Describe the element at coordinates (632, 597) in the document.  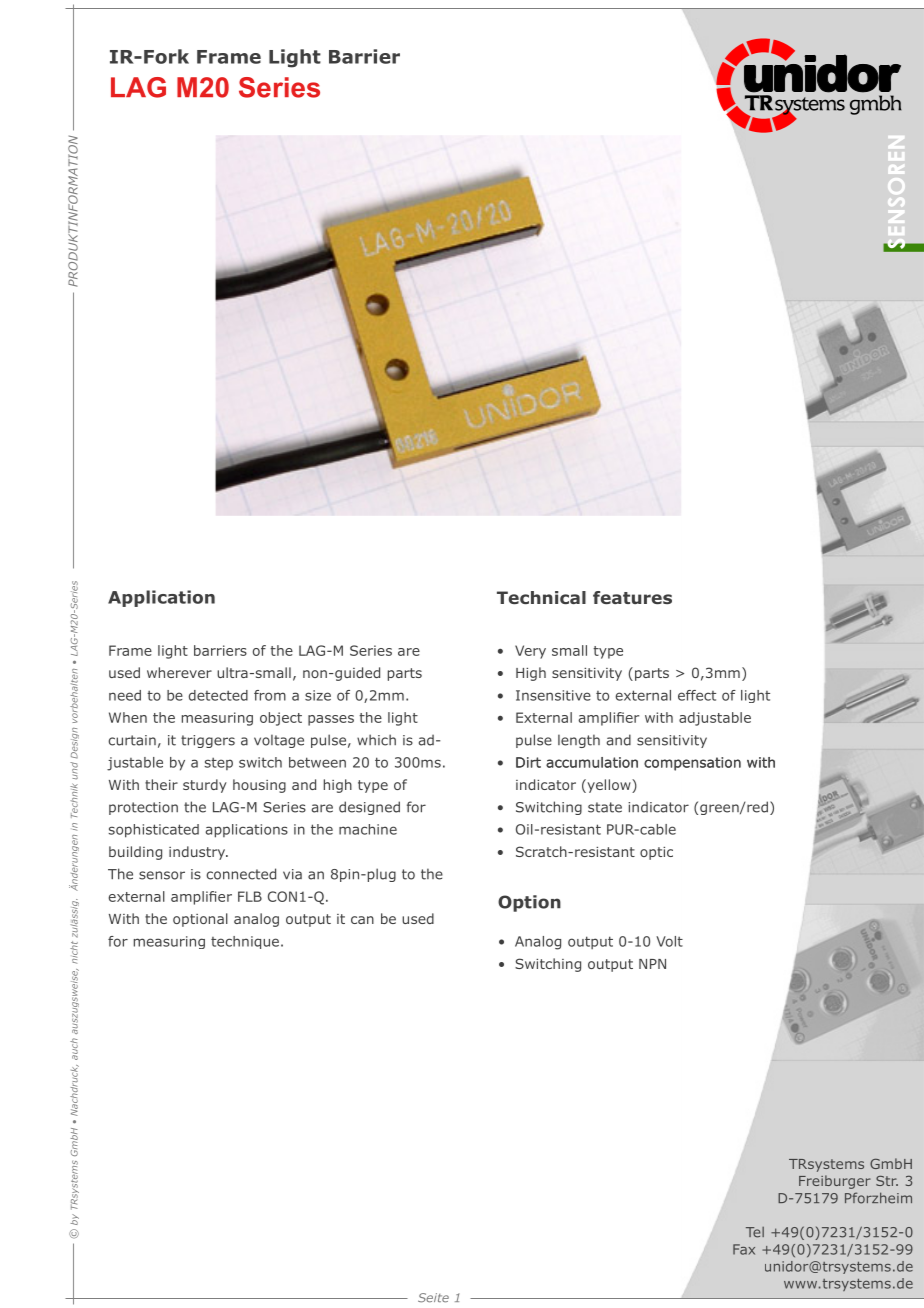
I see `features` at that location.
